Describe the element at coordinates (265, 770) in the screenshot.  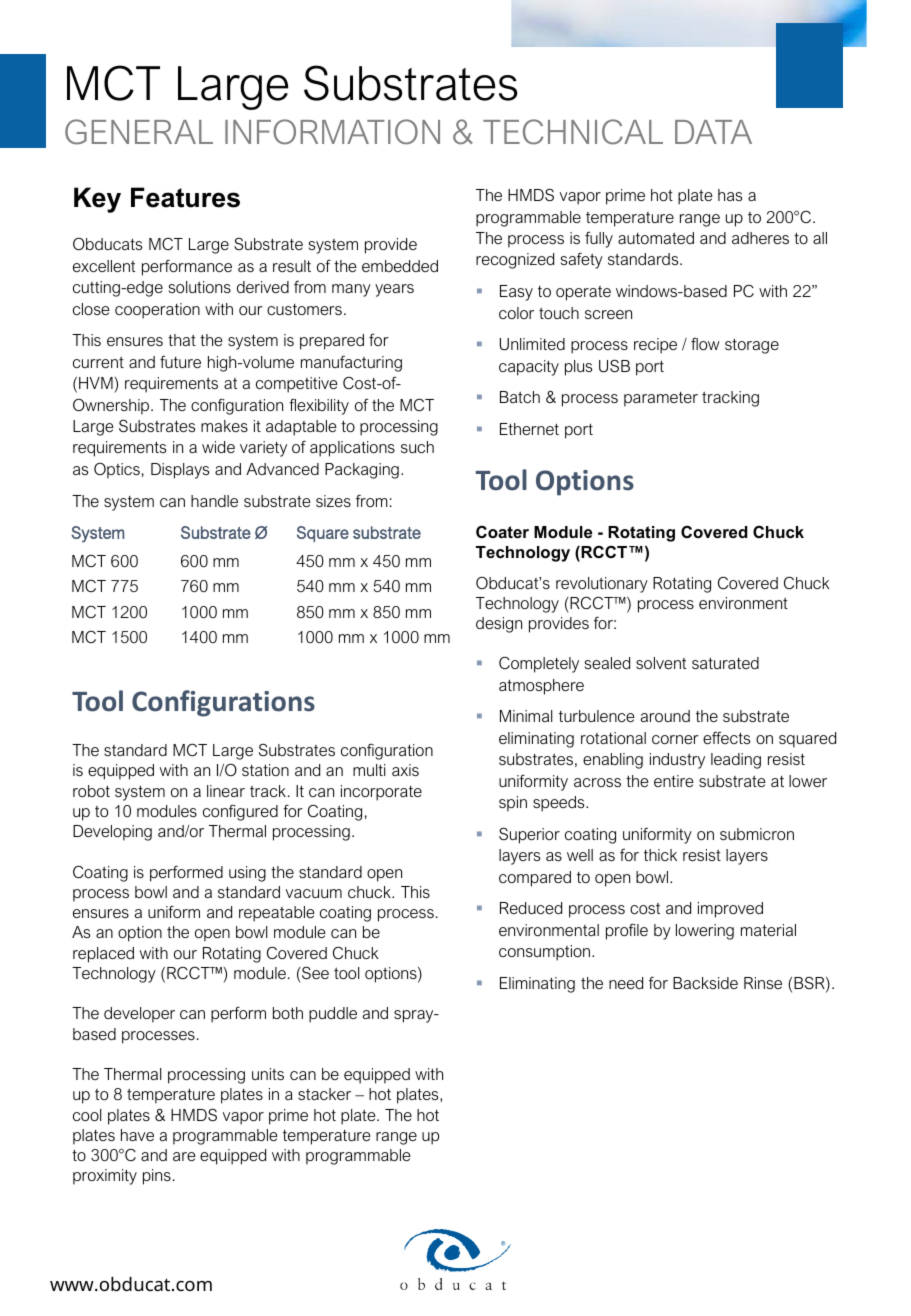
I see `station` at that location.
